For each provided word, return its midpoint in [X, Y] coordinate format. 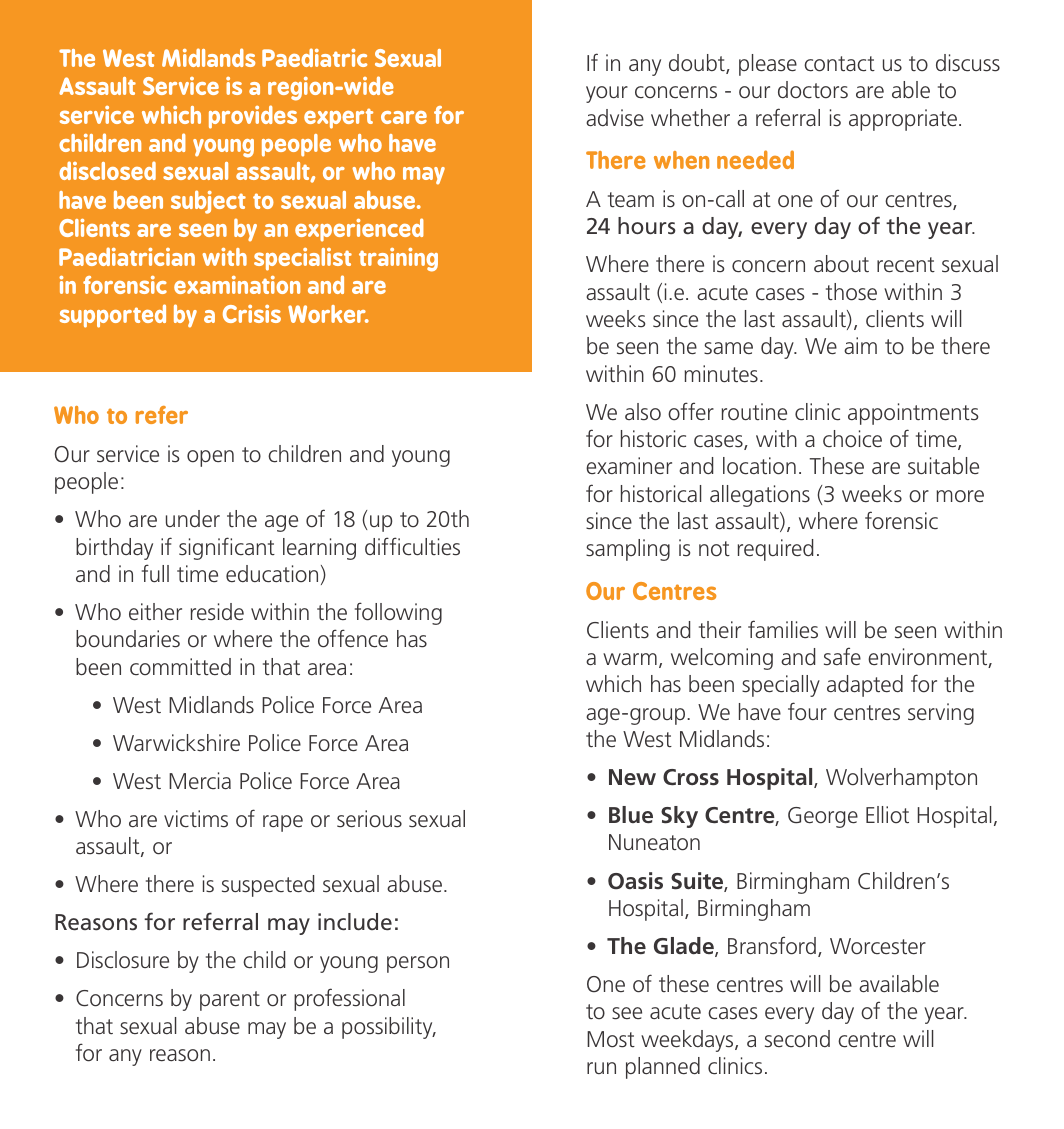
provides [253, 117]
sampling [628, 550]
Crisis [252, 314]
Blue [631, 815]
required [775, 550]
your [607, 94]
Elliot [887, 815]
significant [227, 548]
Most [611, 1039]
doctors [813, 90]
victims [196, 819]
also [643, 412]
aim [860, 346]
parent [230, 1001]
